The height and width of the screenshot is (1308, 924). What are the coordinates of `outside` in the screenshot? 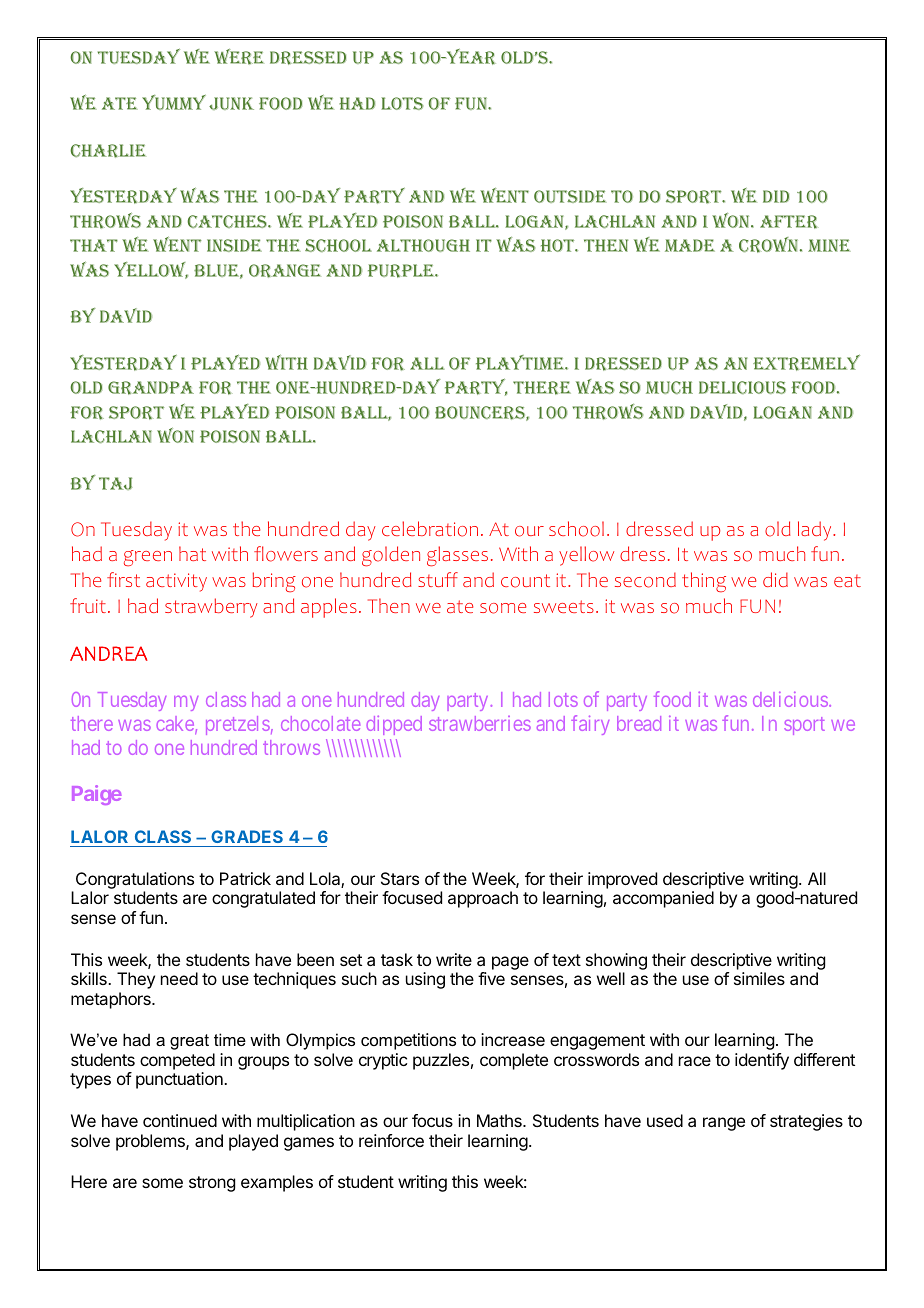 It's located at (570, 196).
